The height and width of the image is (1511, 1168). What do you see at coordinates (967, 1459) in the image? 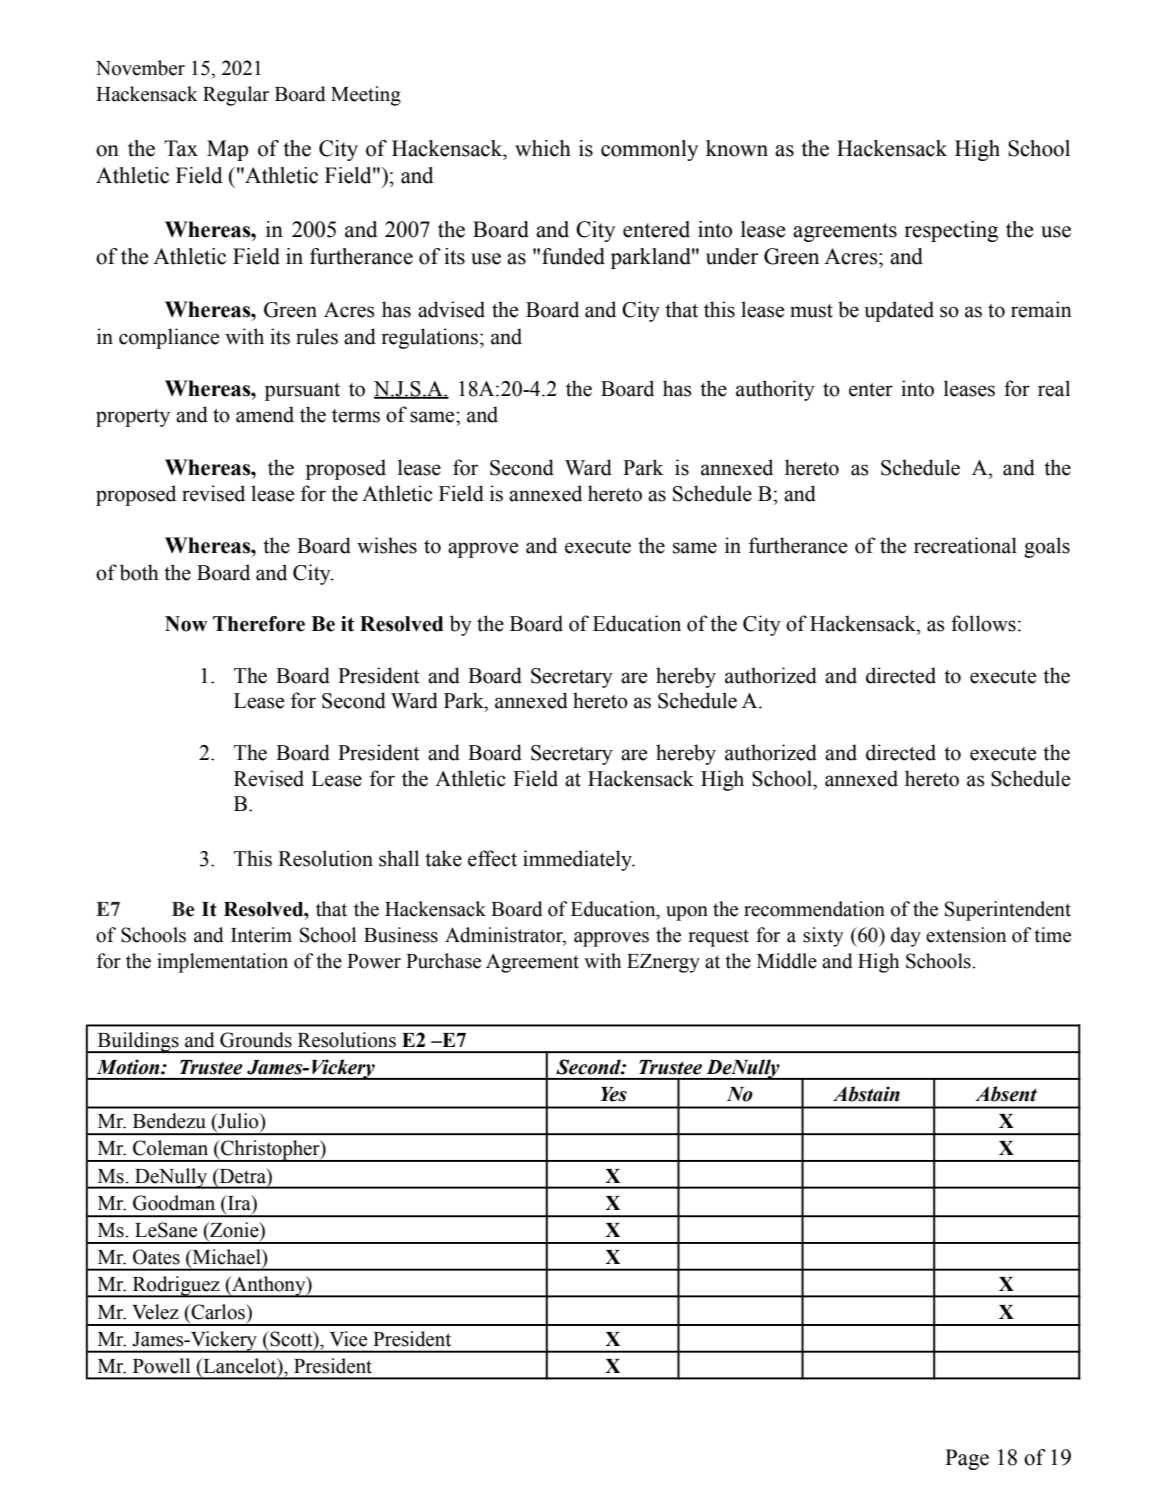
I see `Page` at bounding box center [967, 1459].
